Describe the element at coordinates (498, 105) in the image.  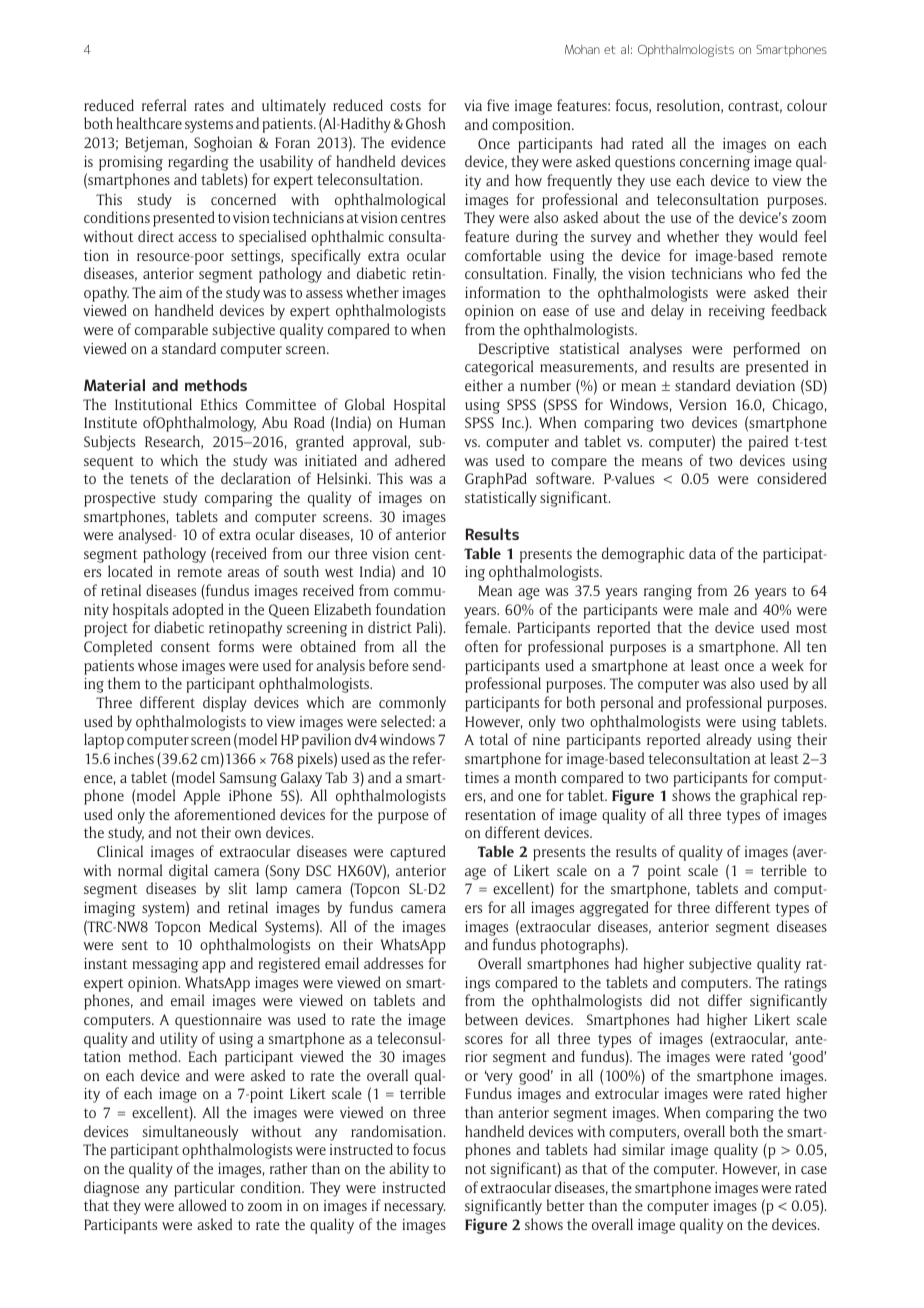
I see `five` at that location.
